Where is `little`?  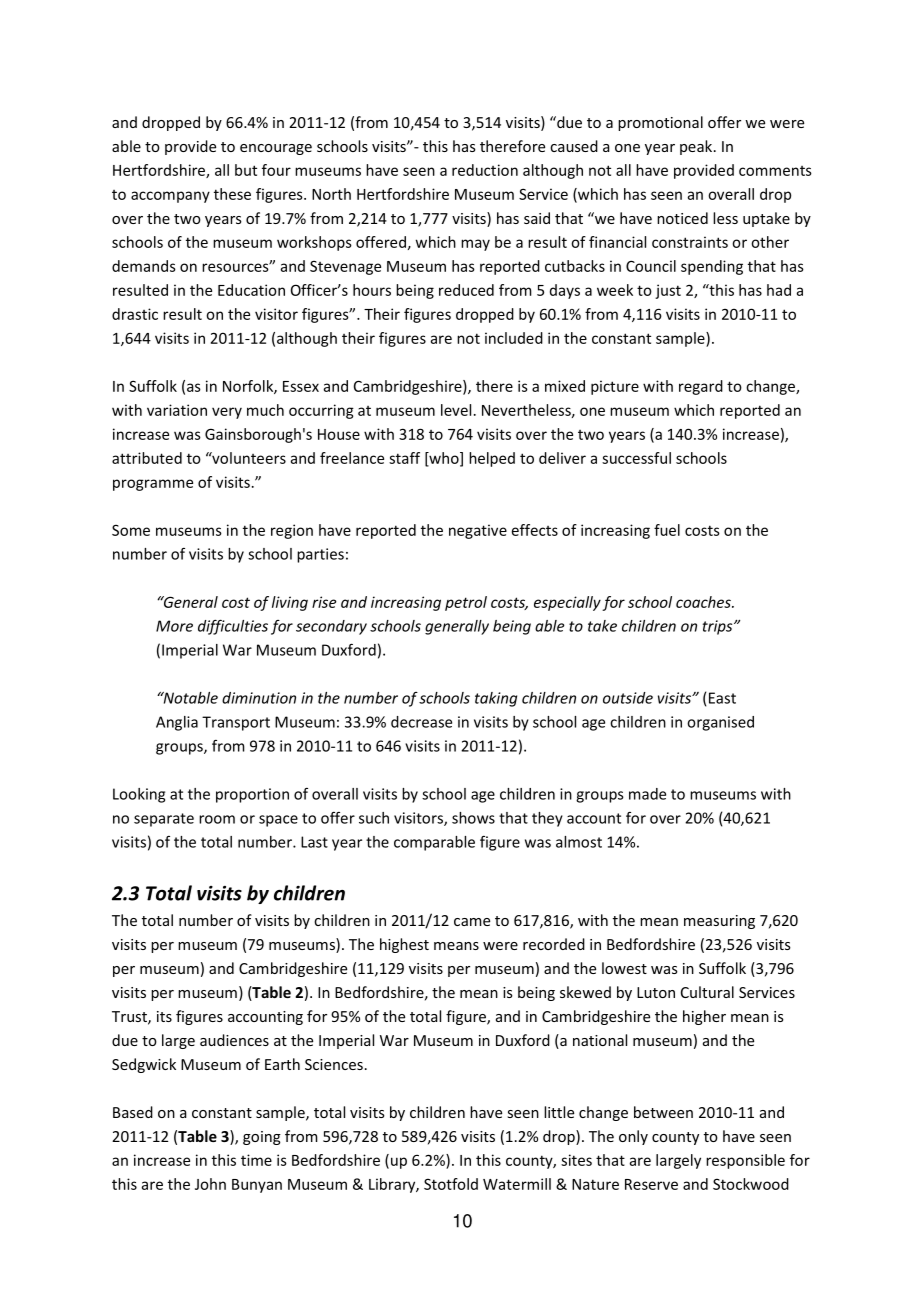 little is located at coordinates (559, 1112).
